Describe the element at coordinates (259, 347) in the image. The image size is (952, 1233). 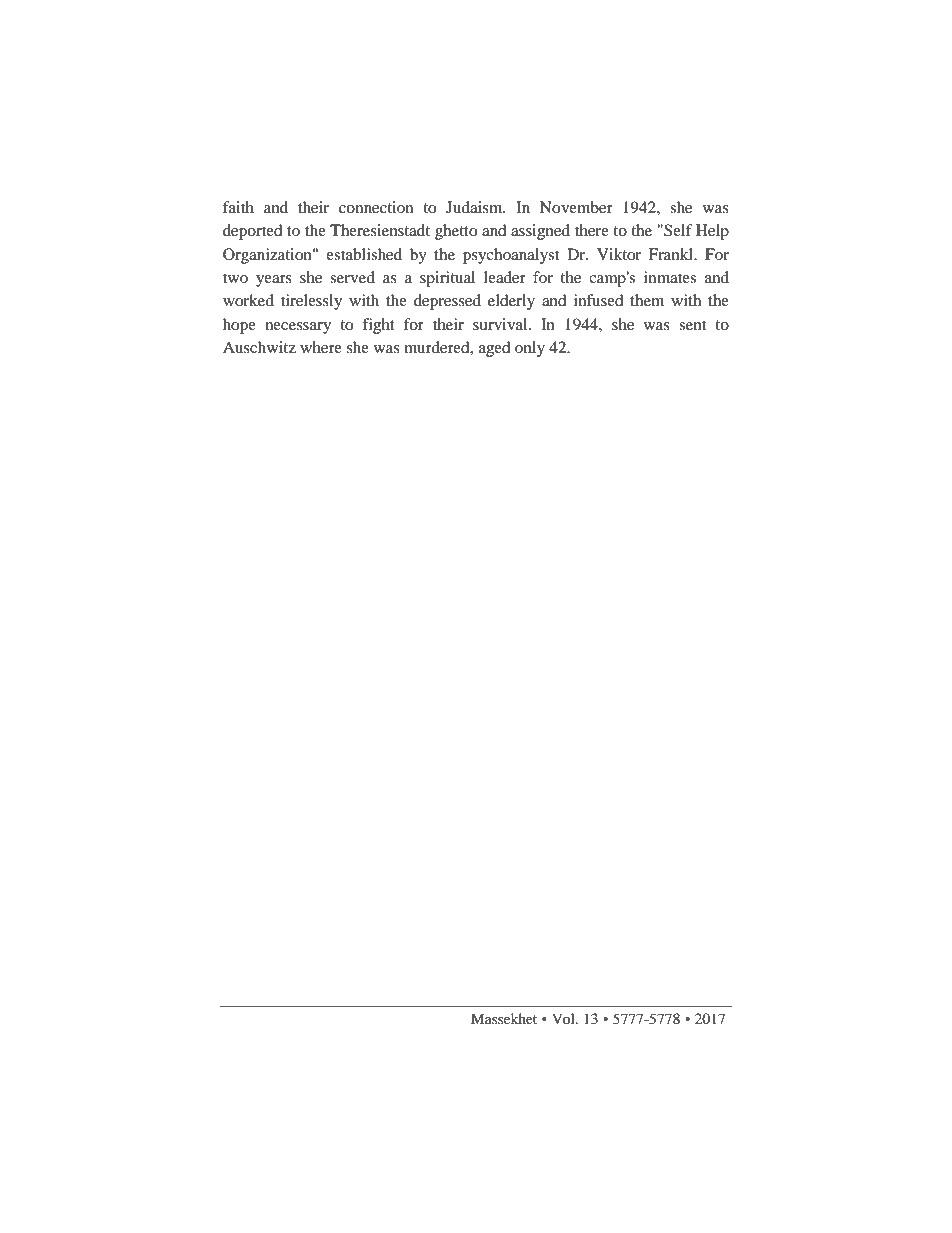
I see `Auschwitz` at that location.
